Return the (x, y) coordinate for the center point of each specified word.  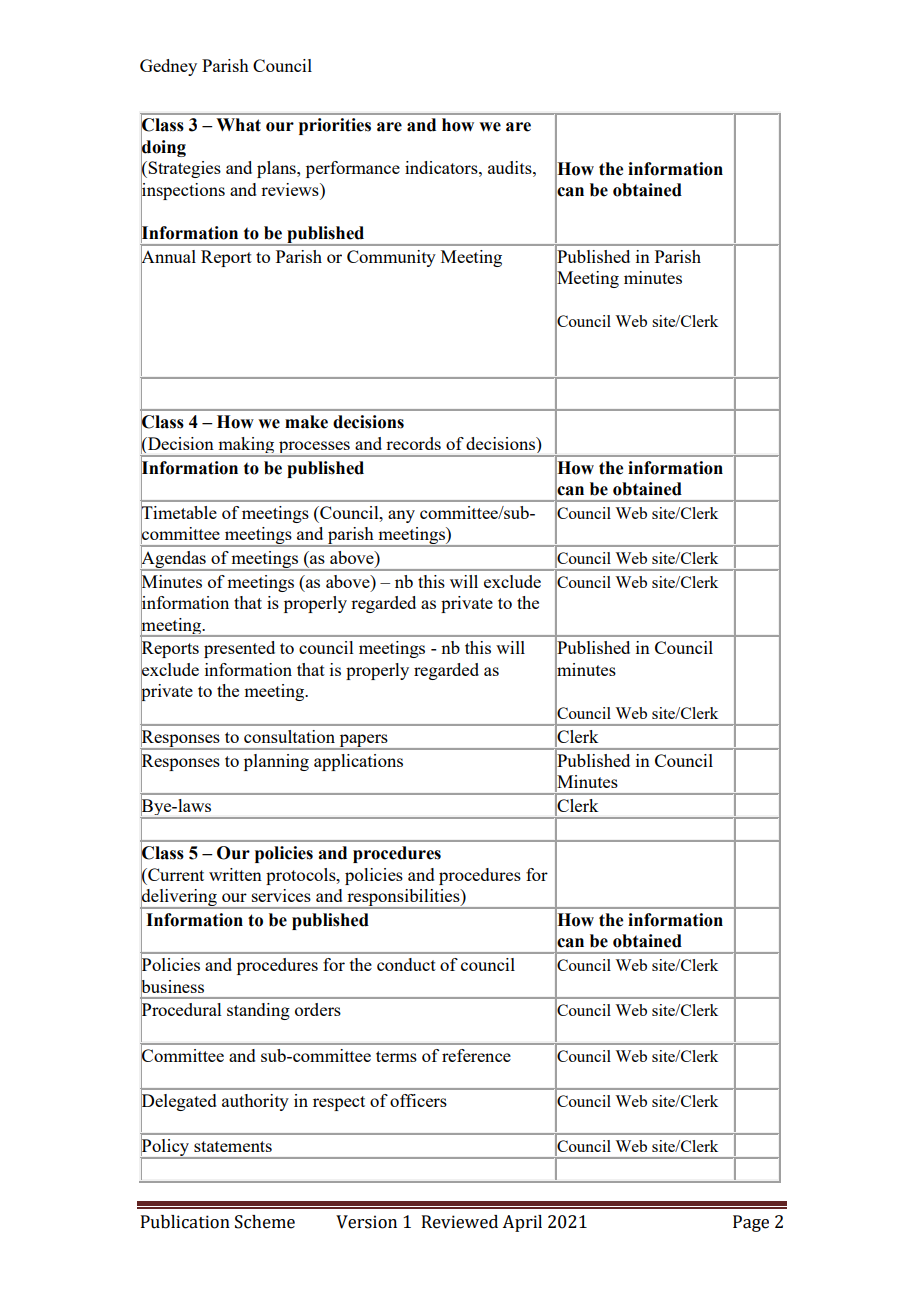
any (401, 516)
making (246, 446)
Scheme (265, 1222)
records (413, 443)
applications (358, 762)
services (281, 895)
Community (391, 258)
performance (353, 169)
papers (363, 741)
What (238, 125)
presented (239, 649)
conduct (406, 964)
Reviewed (460, 1222)
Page (751, 1223)
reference (476, 1055)
